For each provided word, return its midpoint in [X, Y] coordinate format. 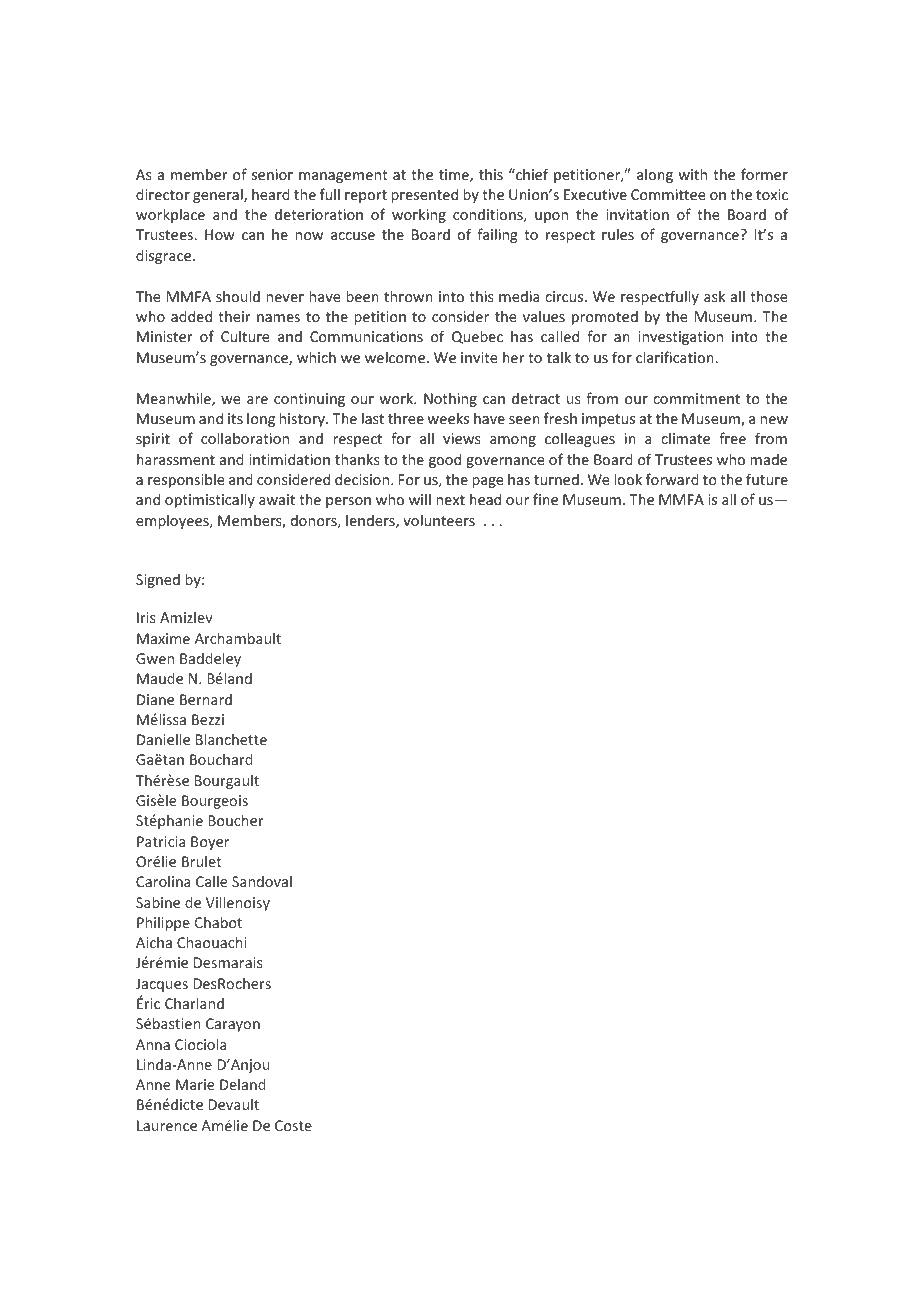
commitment [696, 398]
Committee [668, 194]
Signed [158, 580]
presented [424, 195]
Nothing [450, 399]
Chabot [218, 922]
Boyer [210, 843]
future [767, 479]
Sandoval [262, 881]
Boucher [236, 820]
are [257, 400]
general [219, 195]
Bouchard [221, 759]
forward [672, 479]
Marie [195, 1084]
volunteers [439, 520]
